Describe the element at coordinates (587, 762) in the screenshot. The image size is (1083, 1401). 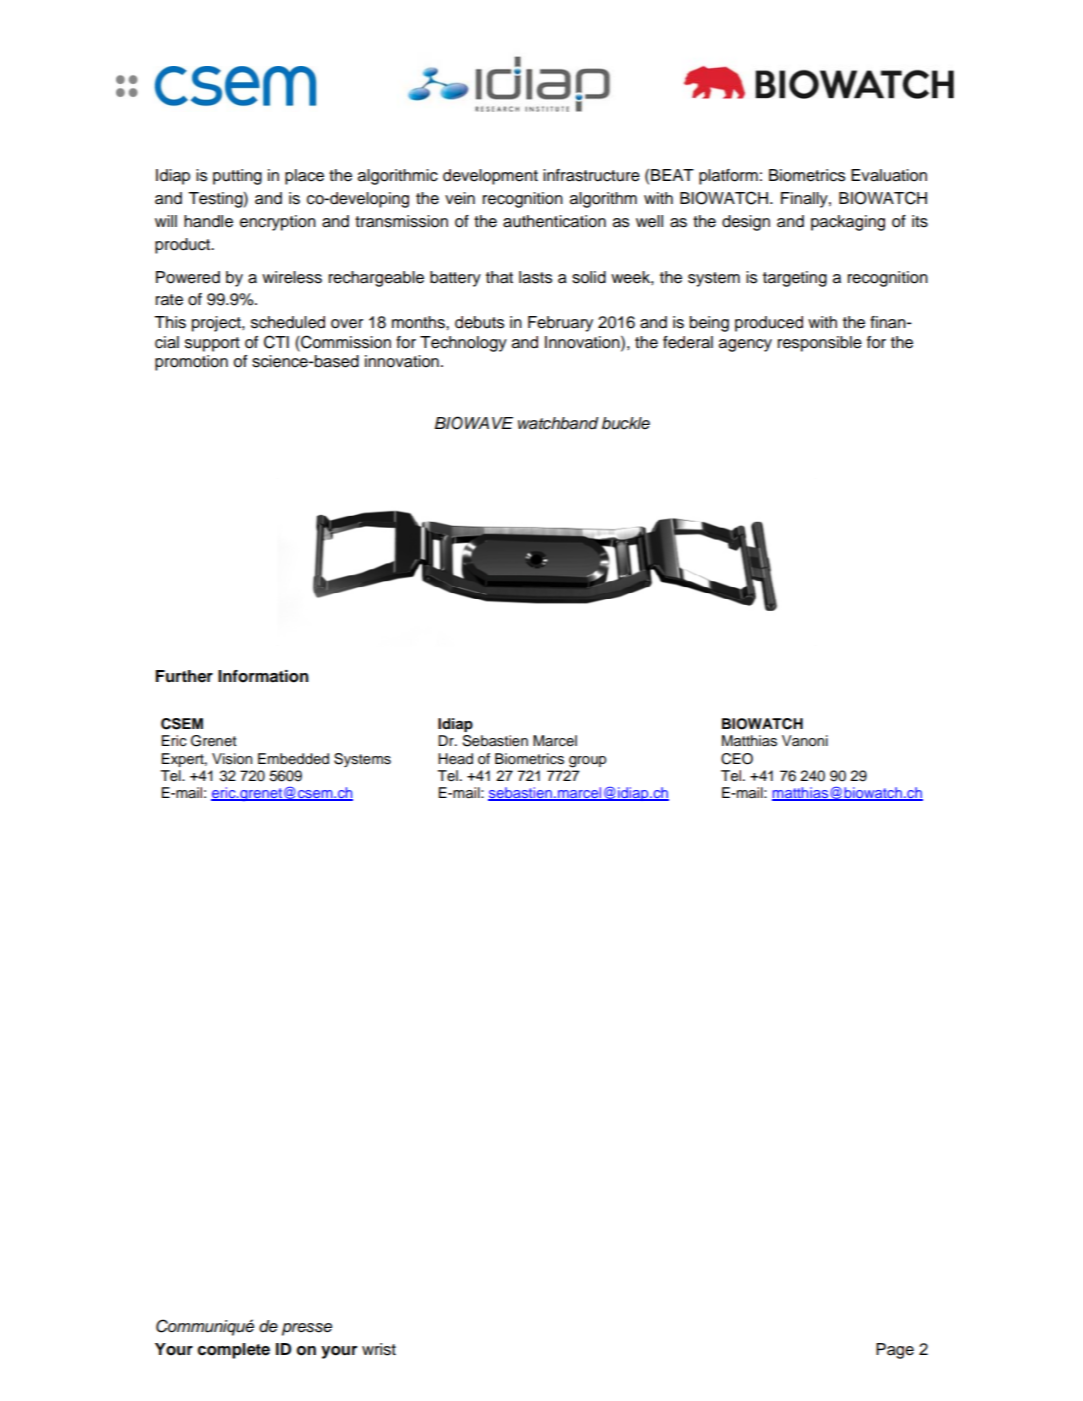
I see `group` at that location.
